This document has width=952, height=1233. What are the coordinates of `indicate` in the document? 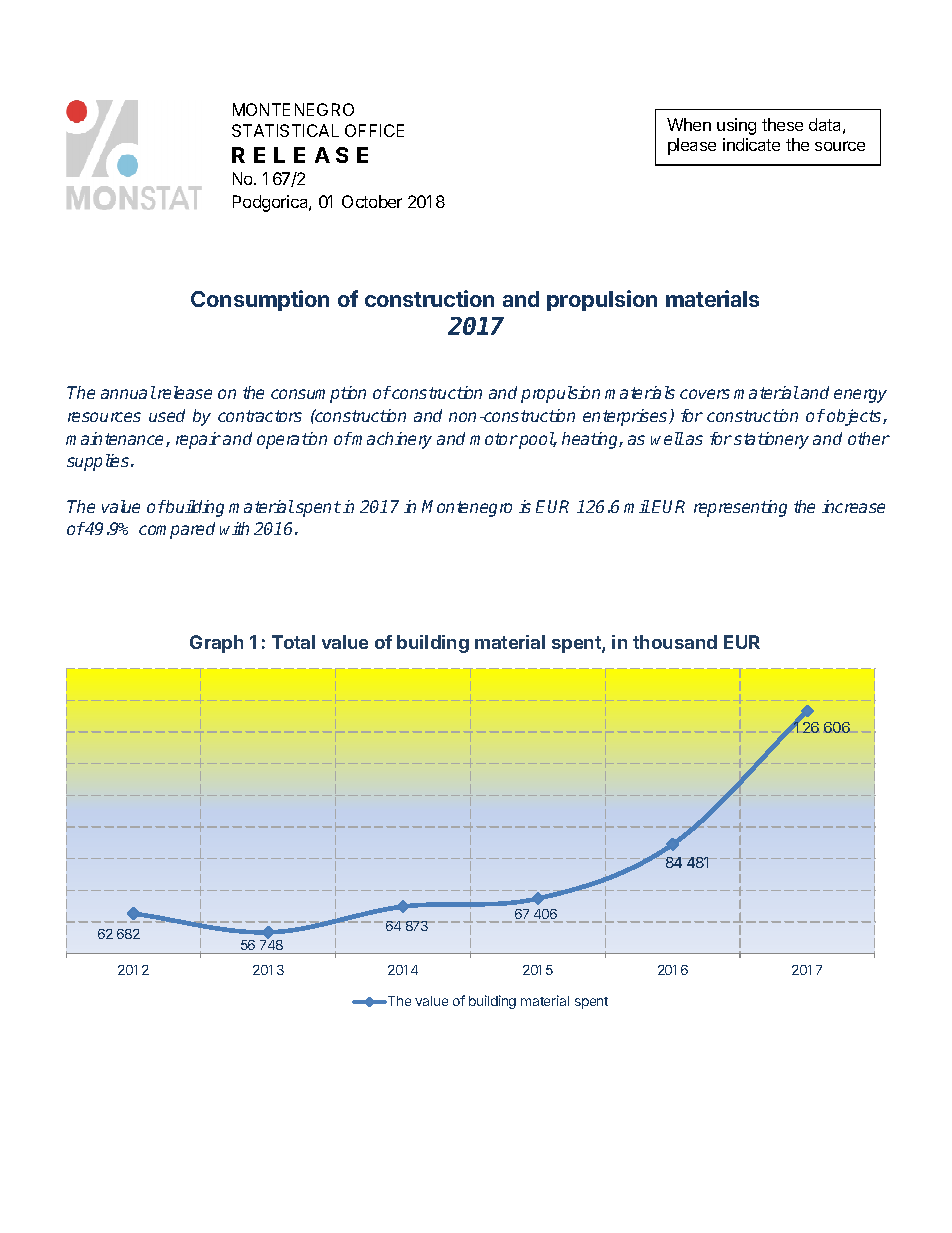 It's located at (751, 144).
